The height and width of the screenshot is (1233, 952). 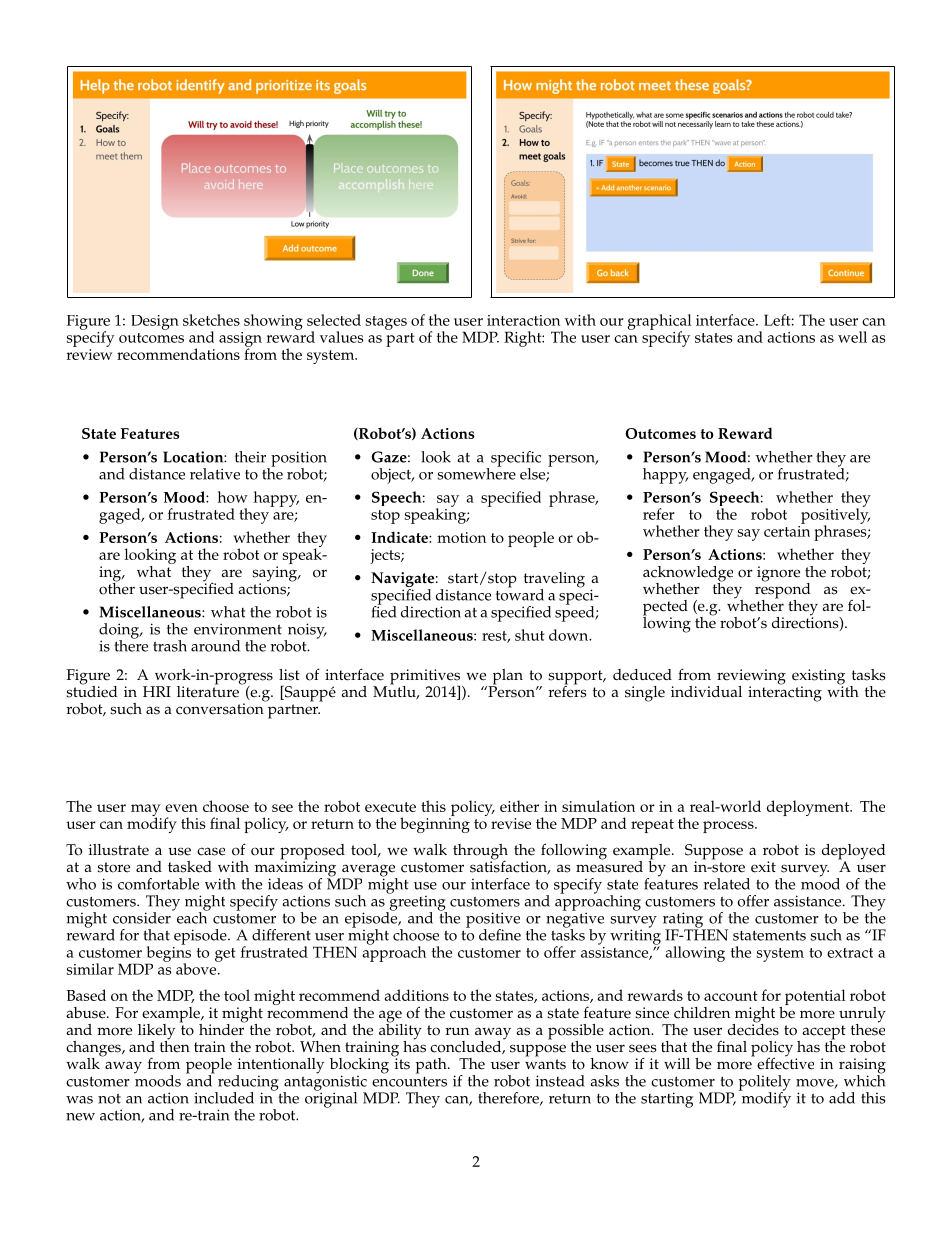 What do you see at coordinates (224, 1098) in the screenshot?
I see `included` at bounding box center [224, 1098].
